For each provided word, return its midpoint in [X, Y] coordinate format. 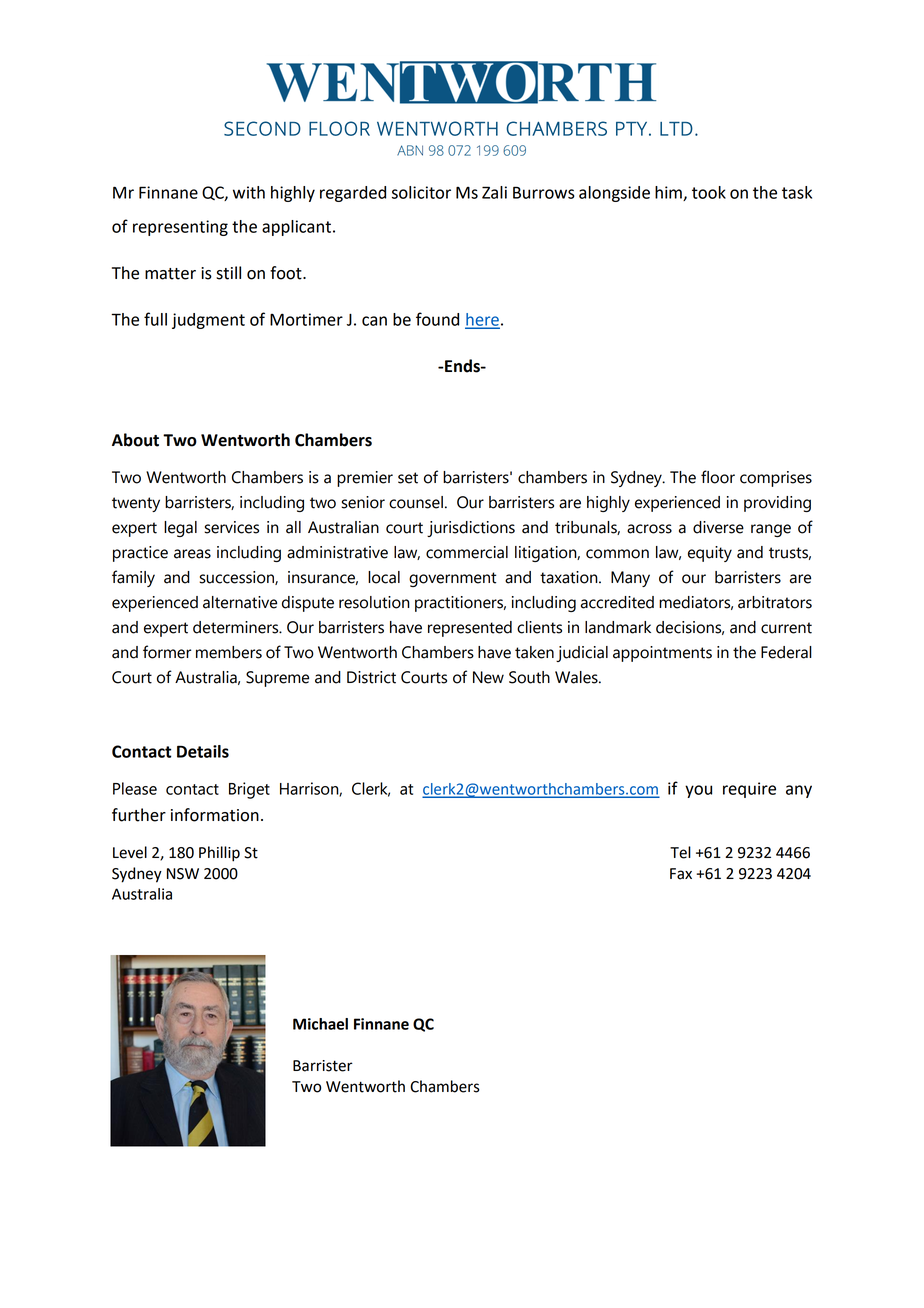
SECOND [262, 128]
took [709, 192]
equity [710, 554]
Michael [320, 1024]
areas [192, 554]
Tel [680, 852]
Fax [681, 874]
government [452, 579]
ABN [410, 150]
